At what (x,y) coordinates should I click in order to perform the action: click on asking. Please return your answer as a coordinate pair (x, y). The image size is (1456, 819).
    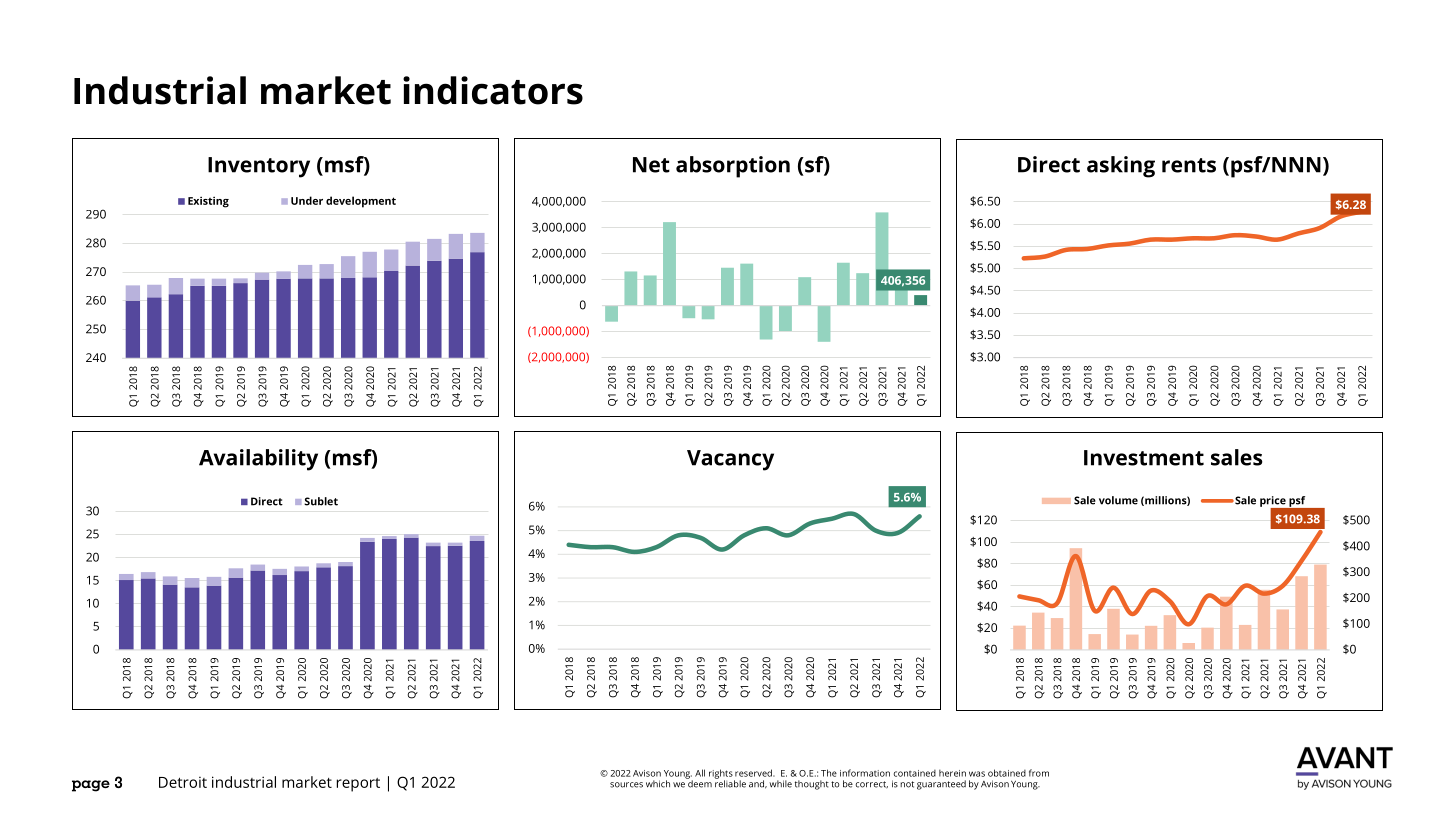
    Looking at the image, I should click on (1121, 167).
